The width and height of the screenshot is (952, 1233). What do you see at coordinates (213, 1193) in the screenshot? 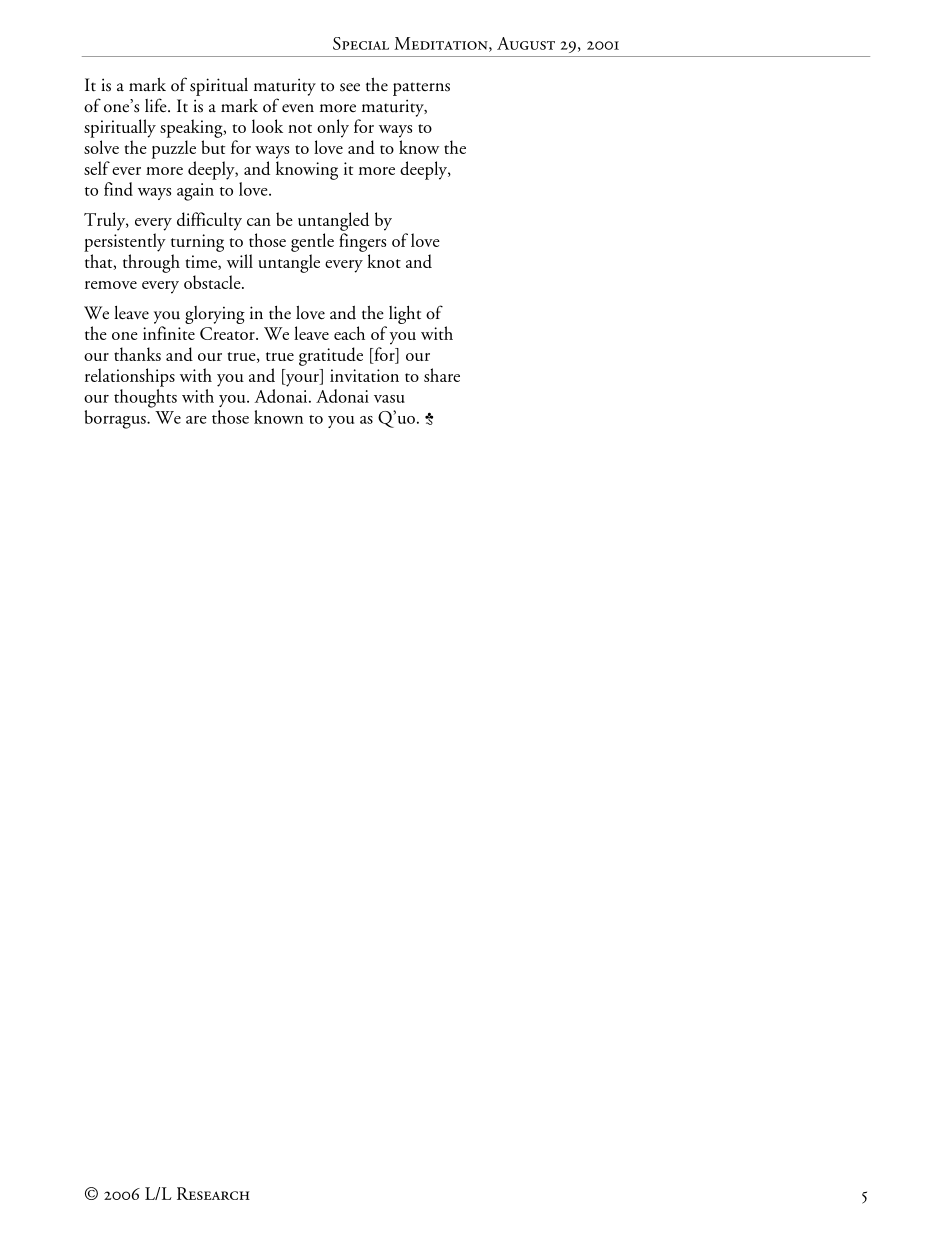
I see `Research` at bounding box center [213, 1193].
